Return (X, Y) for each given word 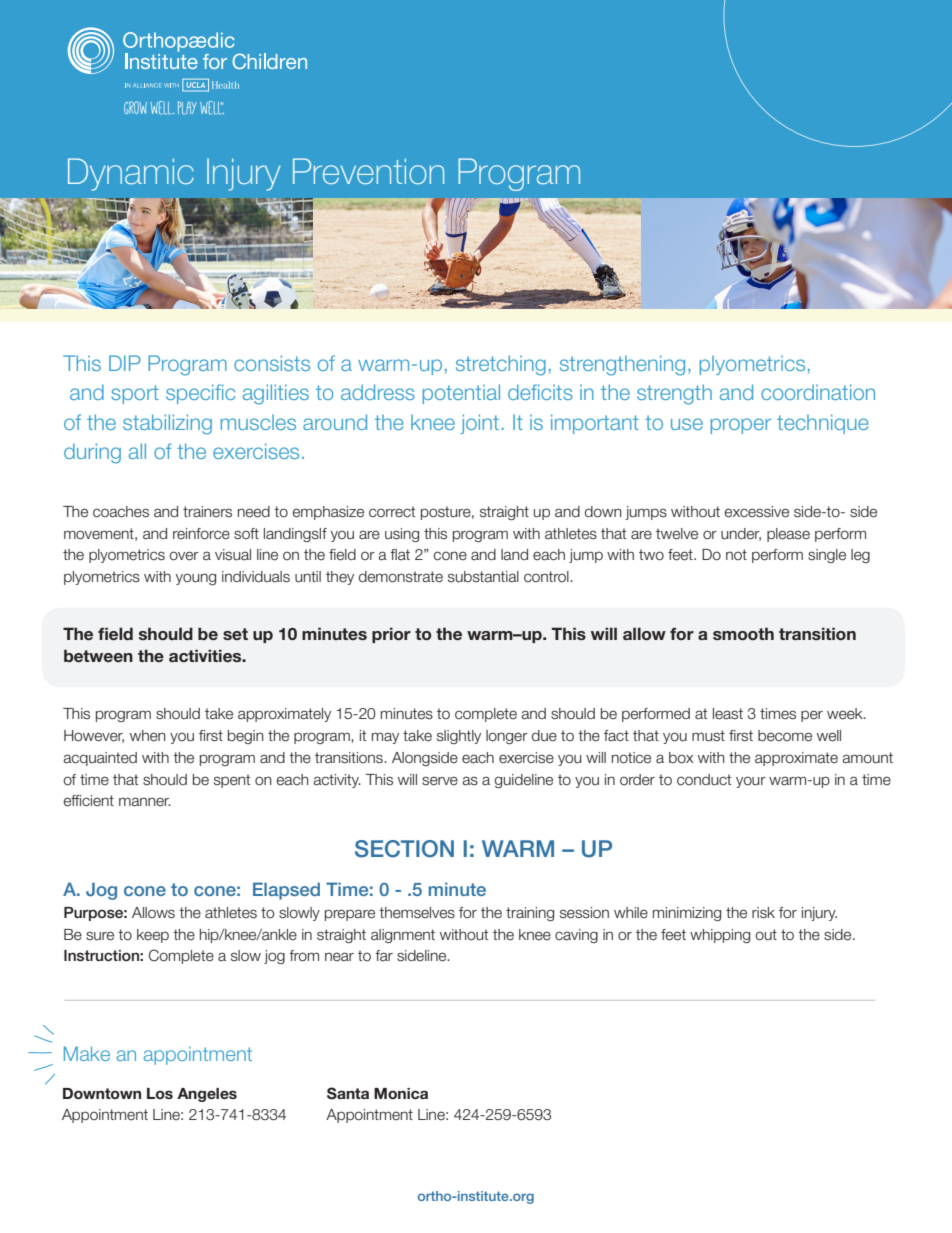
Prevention (368, 171)
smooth (743, 634)
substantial (483, 577)
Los (160, 1093)
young (195, 579)
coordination (818, 392)
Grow (135, 107)
